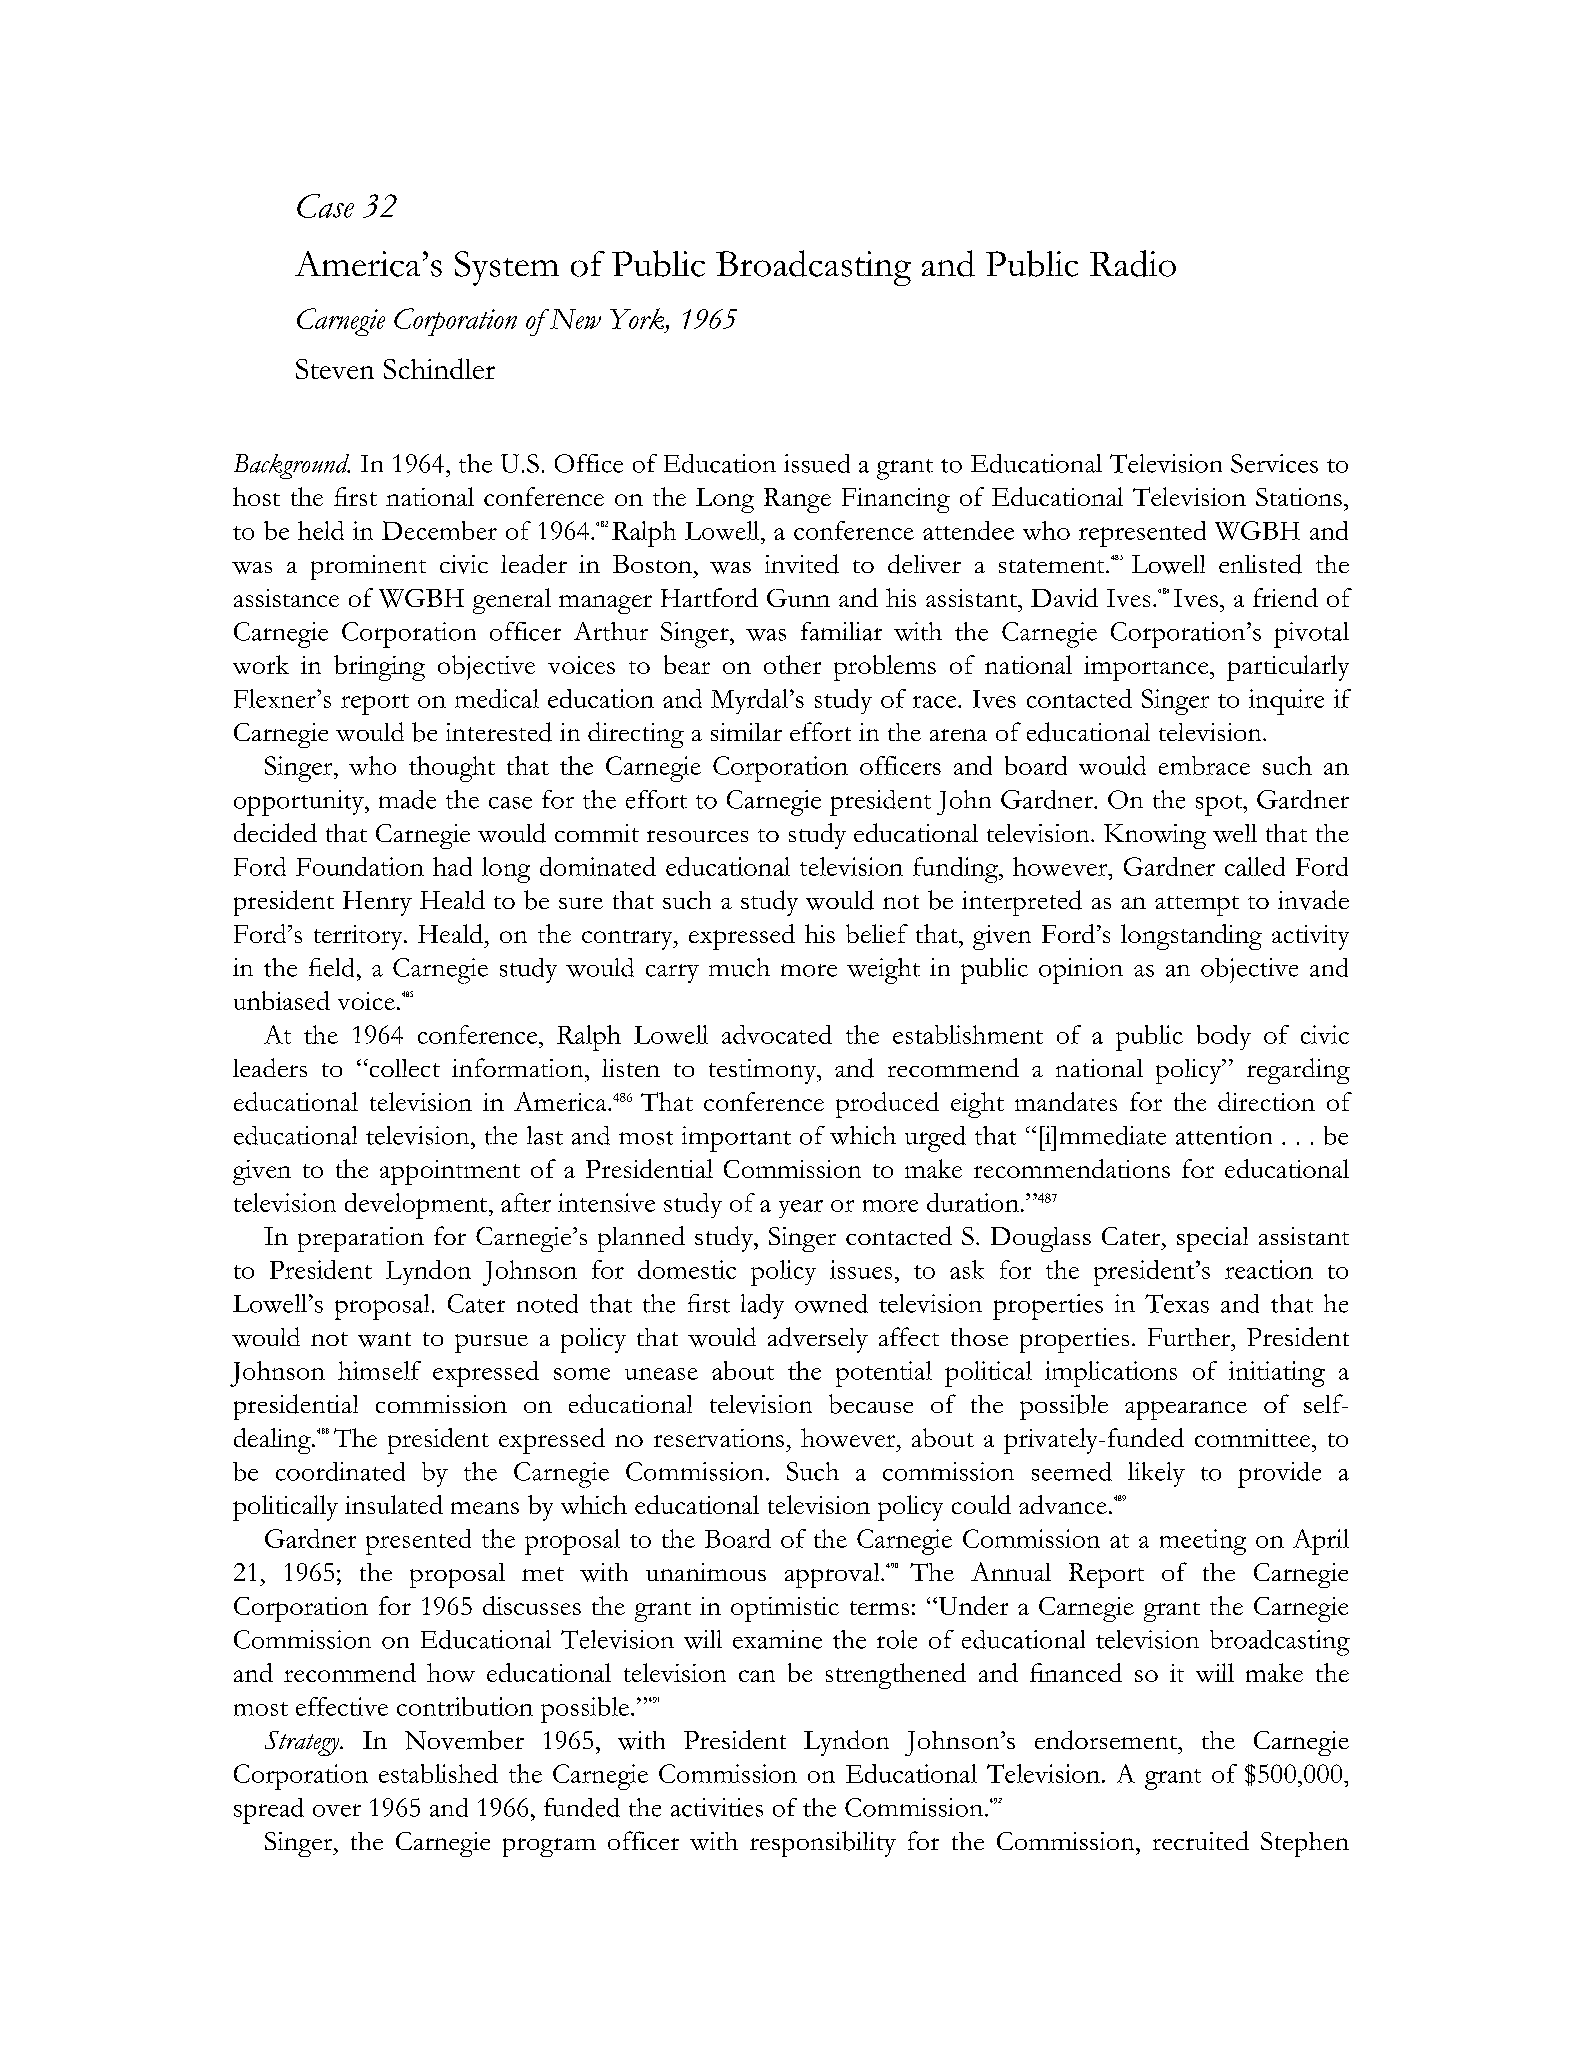  Describe the element at coordinates (1133, 263) in the image. I see `Radio` at that location.
